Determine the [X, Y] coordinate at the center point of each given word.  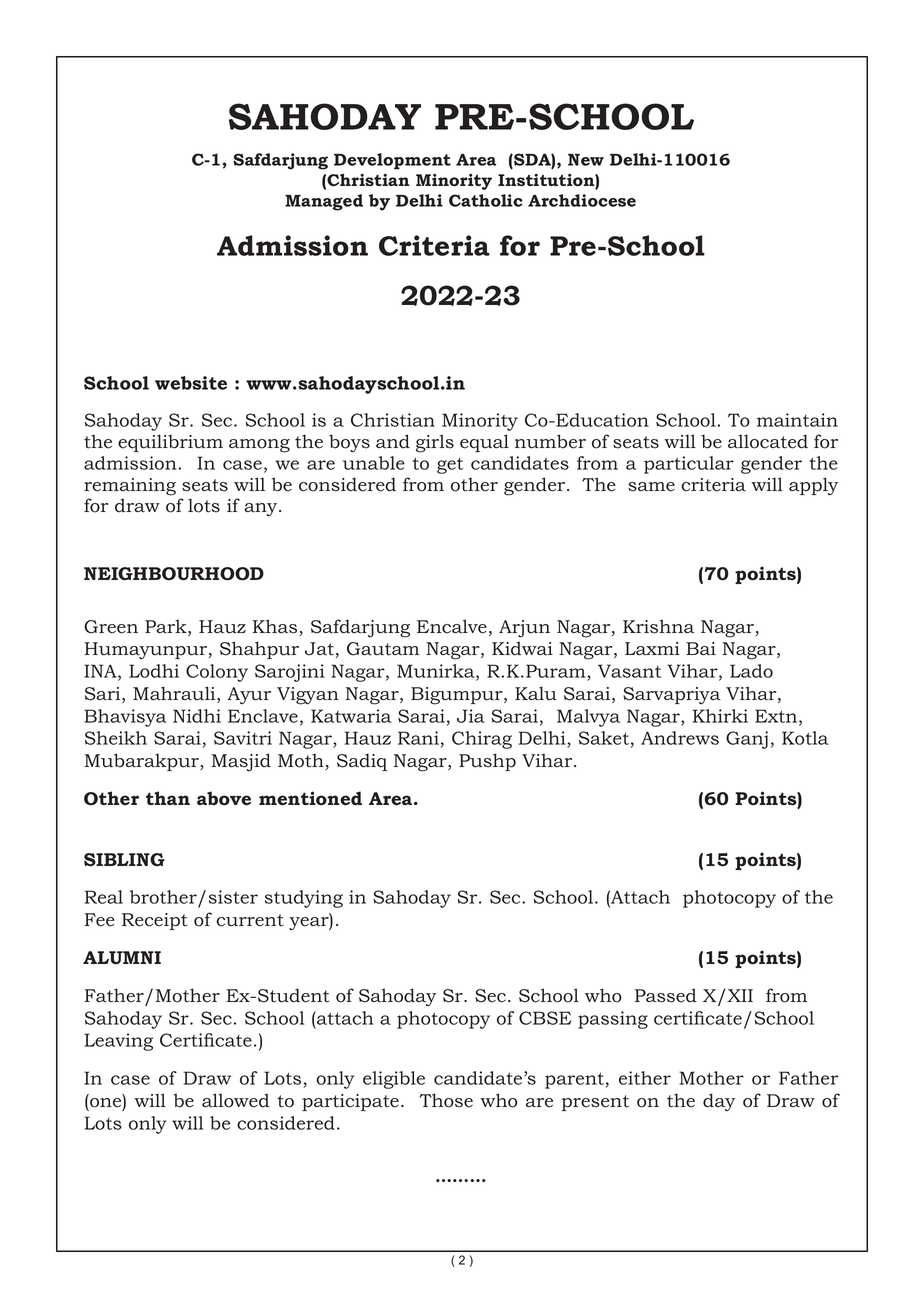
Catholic [486, 200]
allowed [235, 1100]
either [645, 1078]
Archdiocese [582, 200]
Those [446, 1100]
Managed [324, 202]
